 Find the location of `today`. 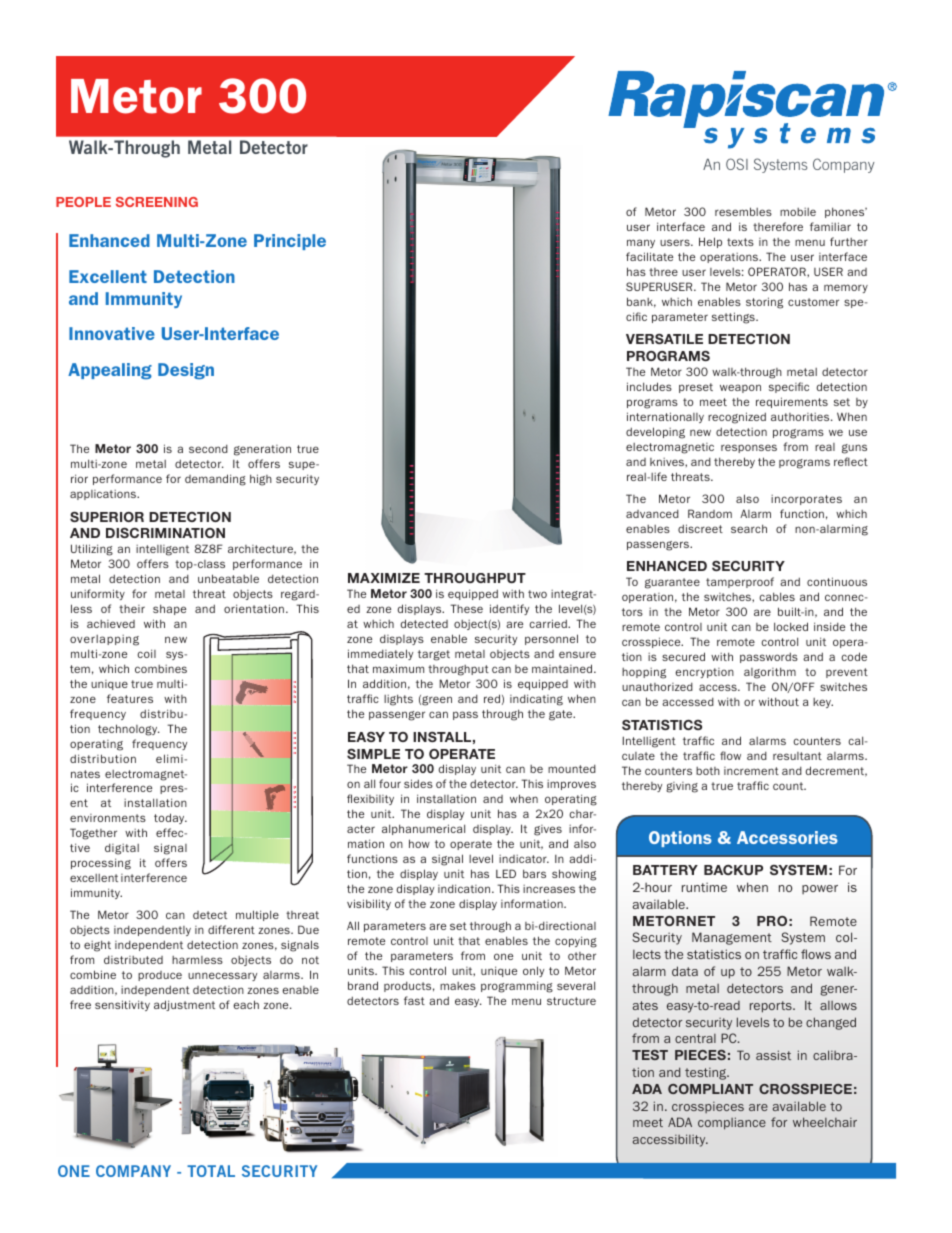

today is located at coordinates (170, 818).
